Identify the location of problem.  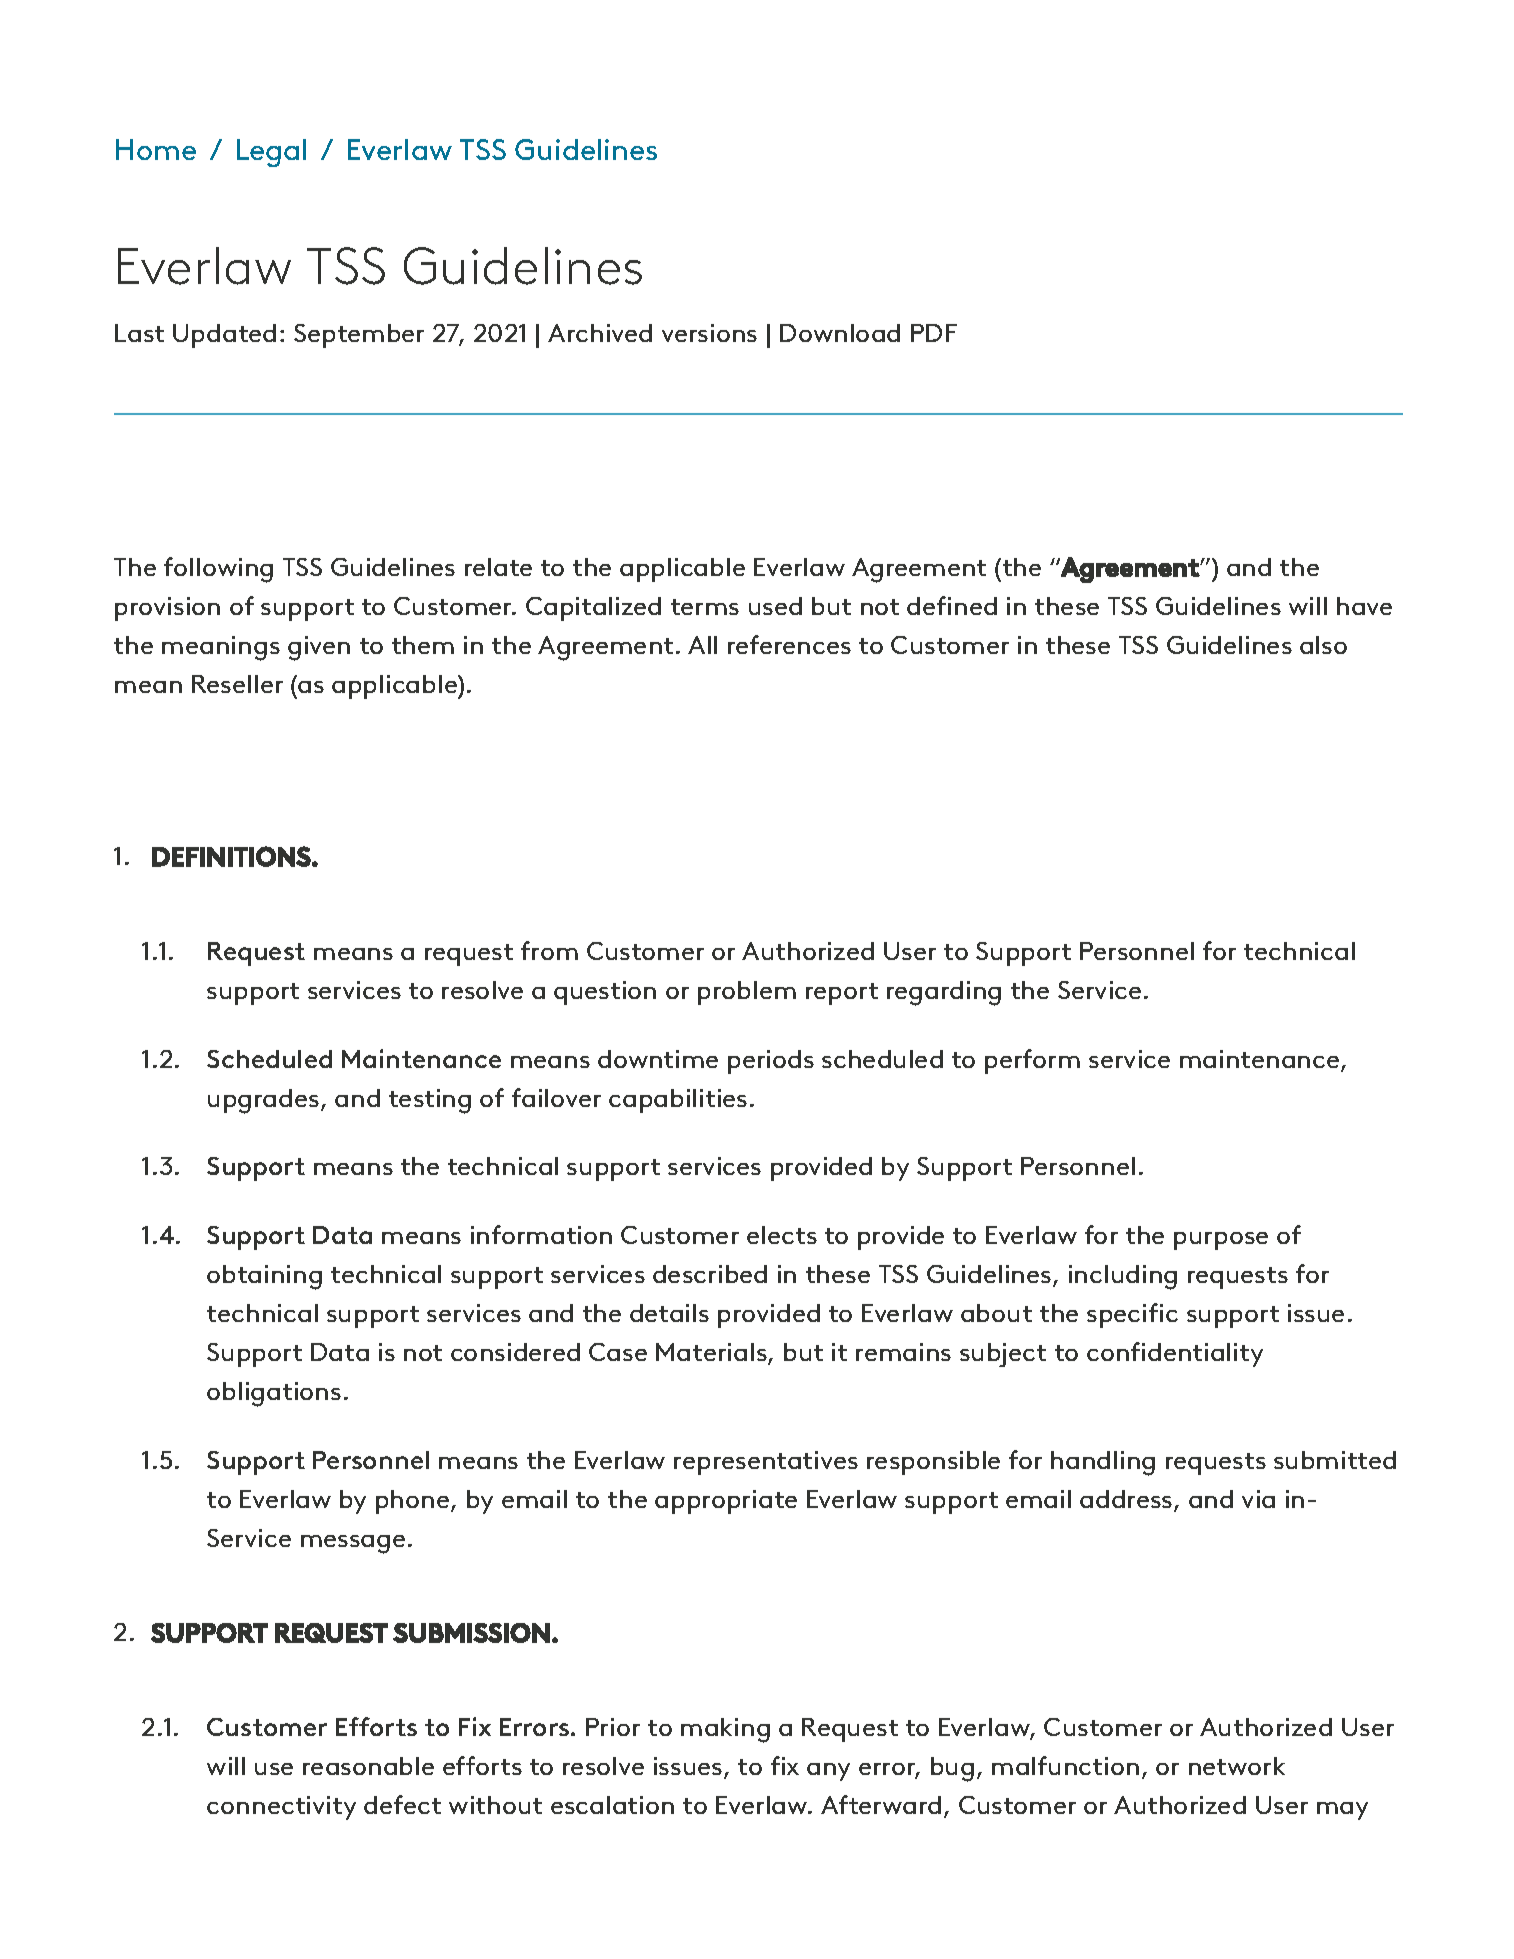
(747, 993).
